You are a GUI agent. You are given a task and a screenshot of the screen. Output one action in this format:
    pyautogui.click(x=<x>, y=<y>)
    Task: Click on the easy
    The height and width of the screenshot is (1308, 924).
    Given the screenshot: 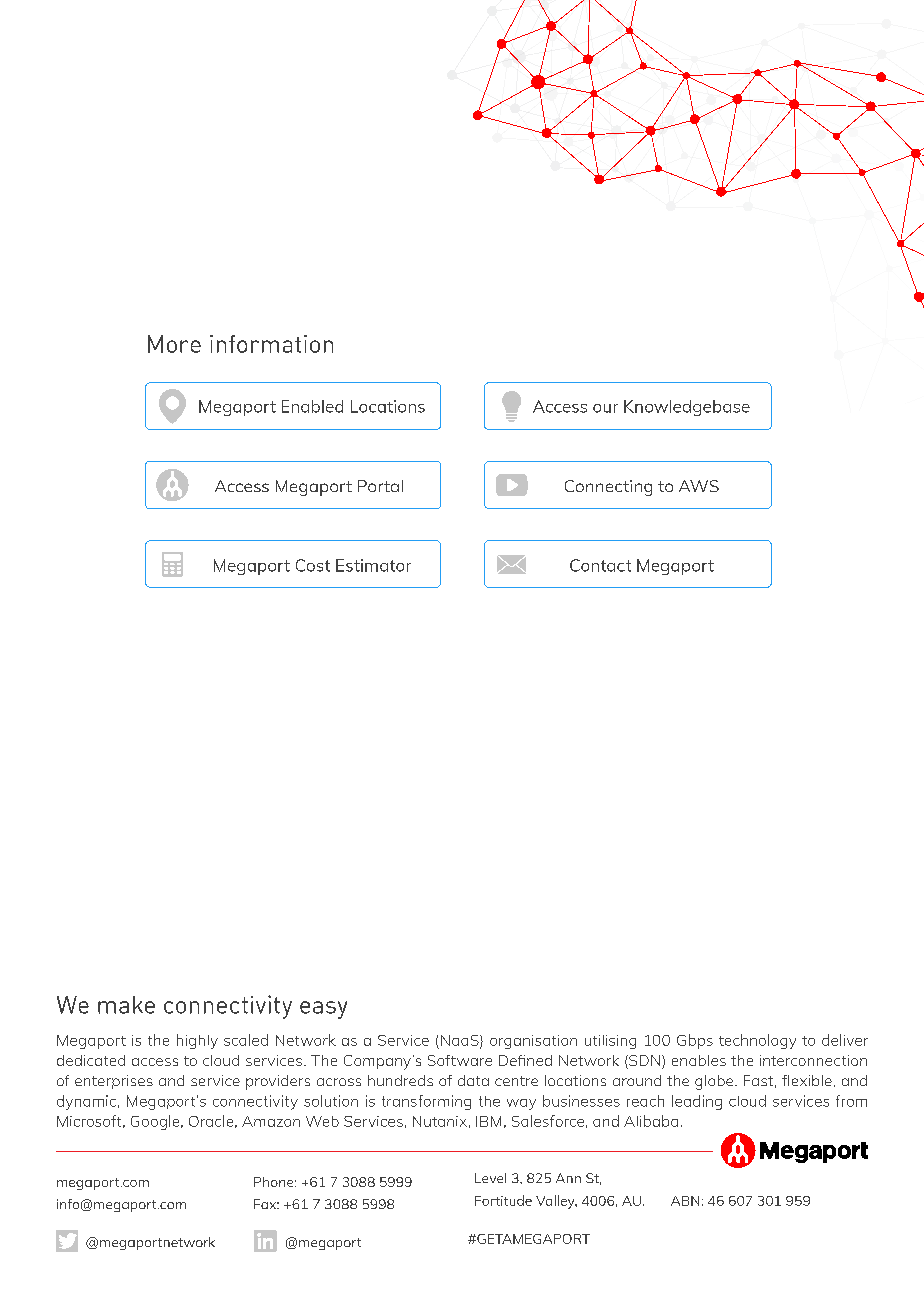 What is the action you would take?
    pyautogui.click(x=323, y=1010)
